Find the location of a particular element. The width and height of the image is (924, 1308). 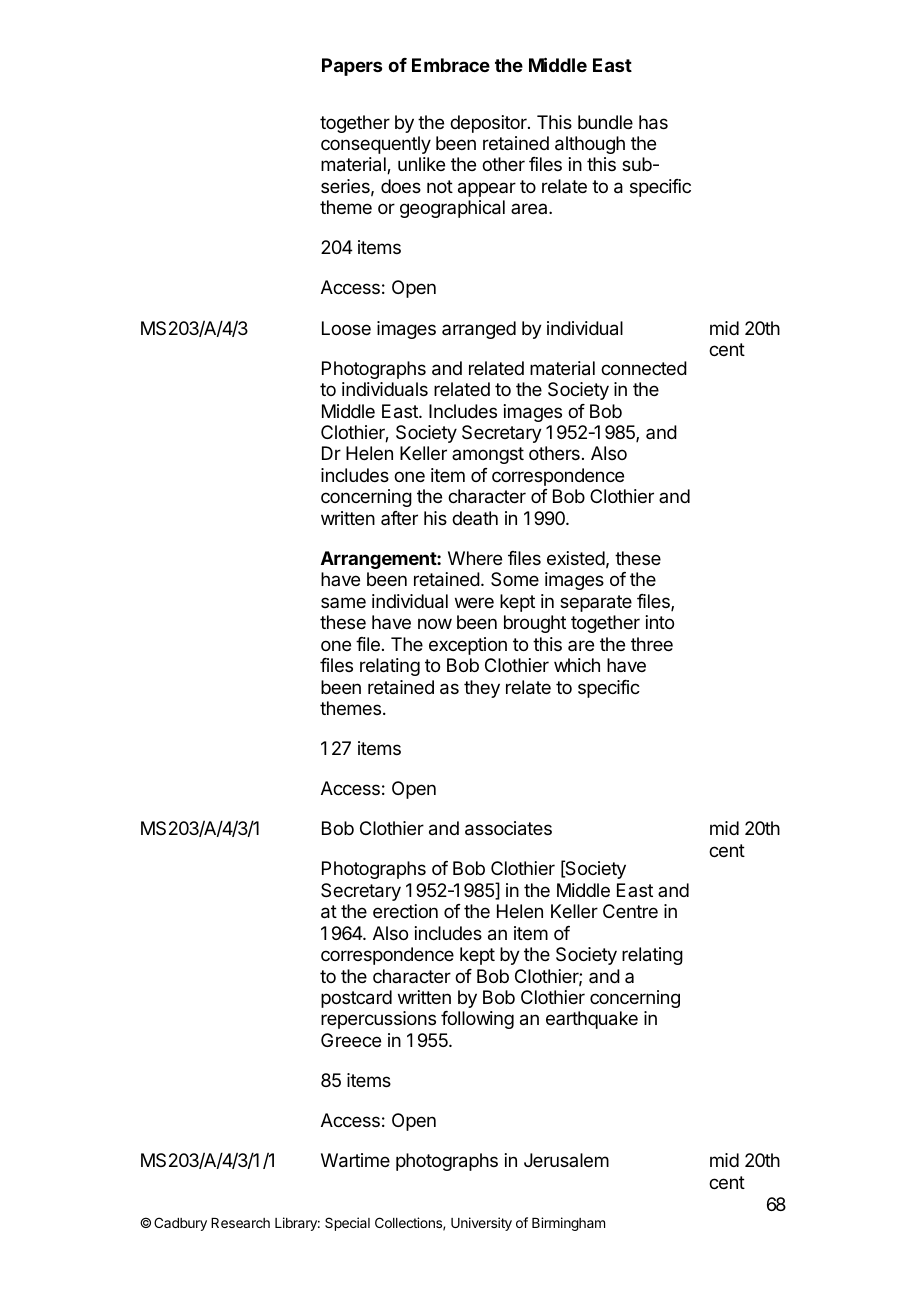

Papers is located at coordinates (352, 67).
